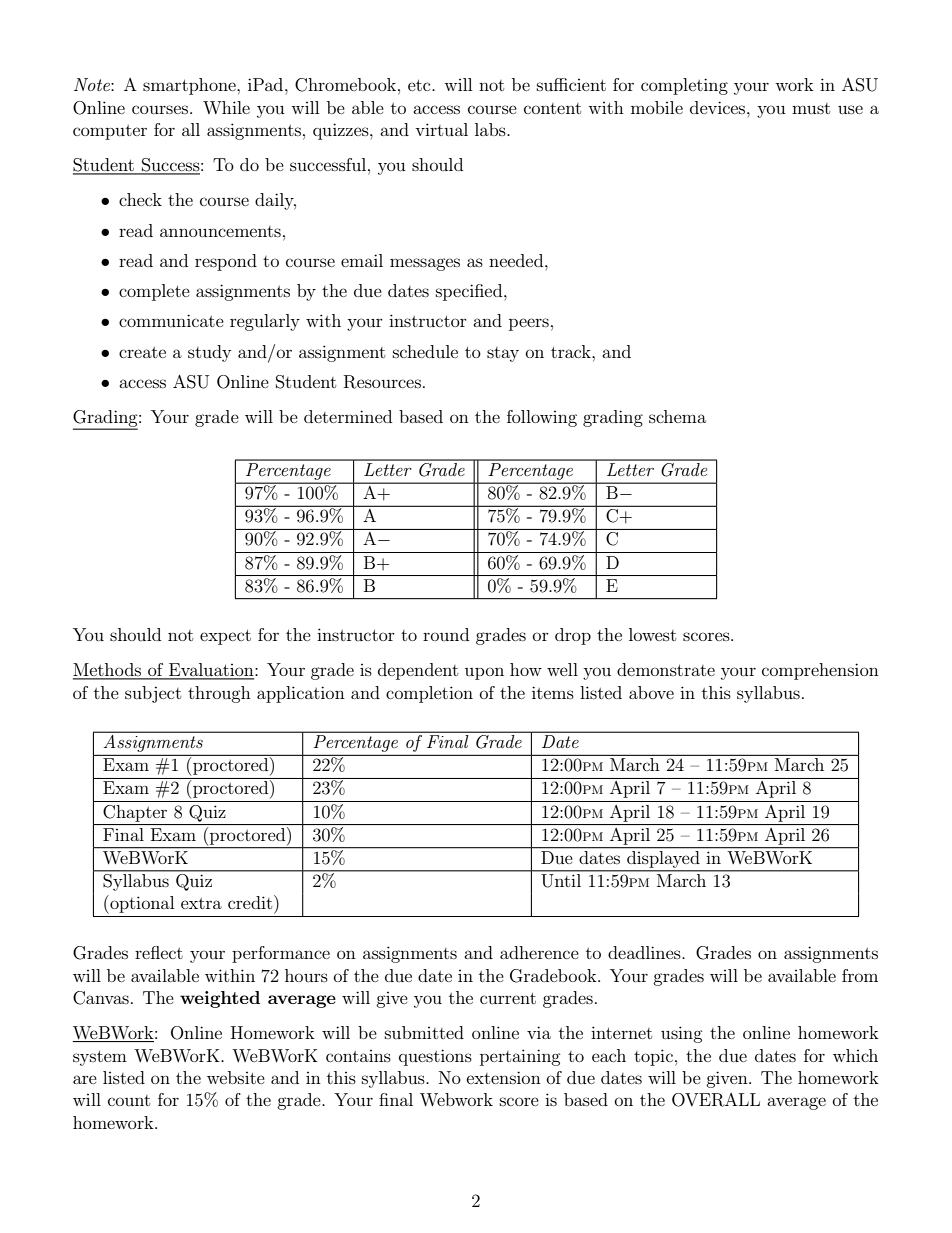 Image resolution: width=952 pixels, height=1233 pixels. What do you see at coordinates (190, 86) in the screenshot?
I see `smartphone` at bounding box center [190, 86].
